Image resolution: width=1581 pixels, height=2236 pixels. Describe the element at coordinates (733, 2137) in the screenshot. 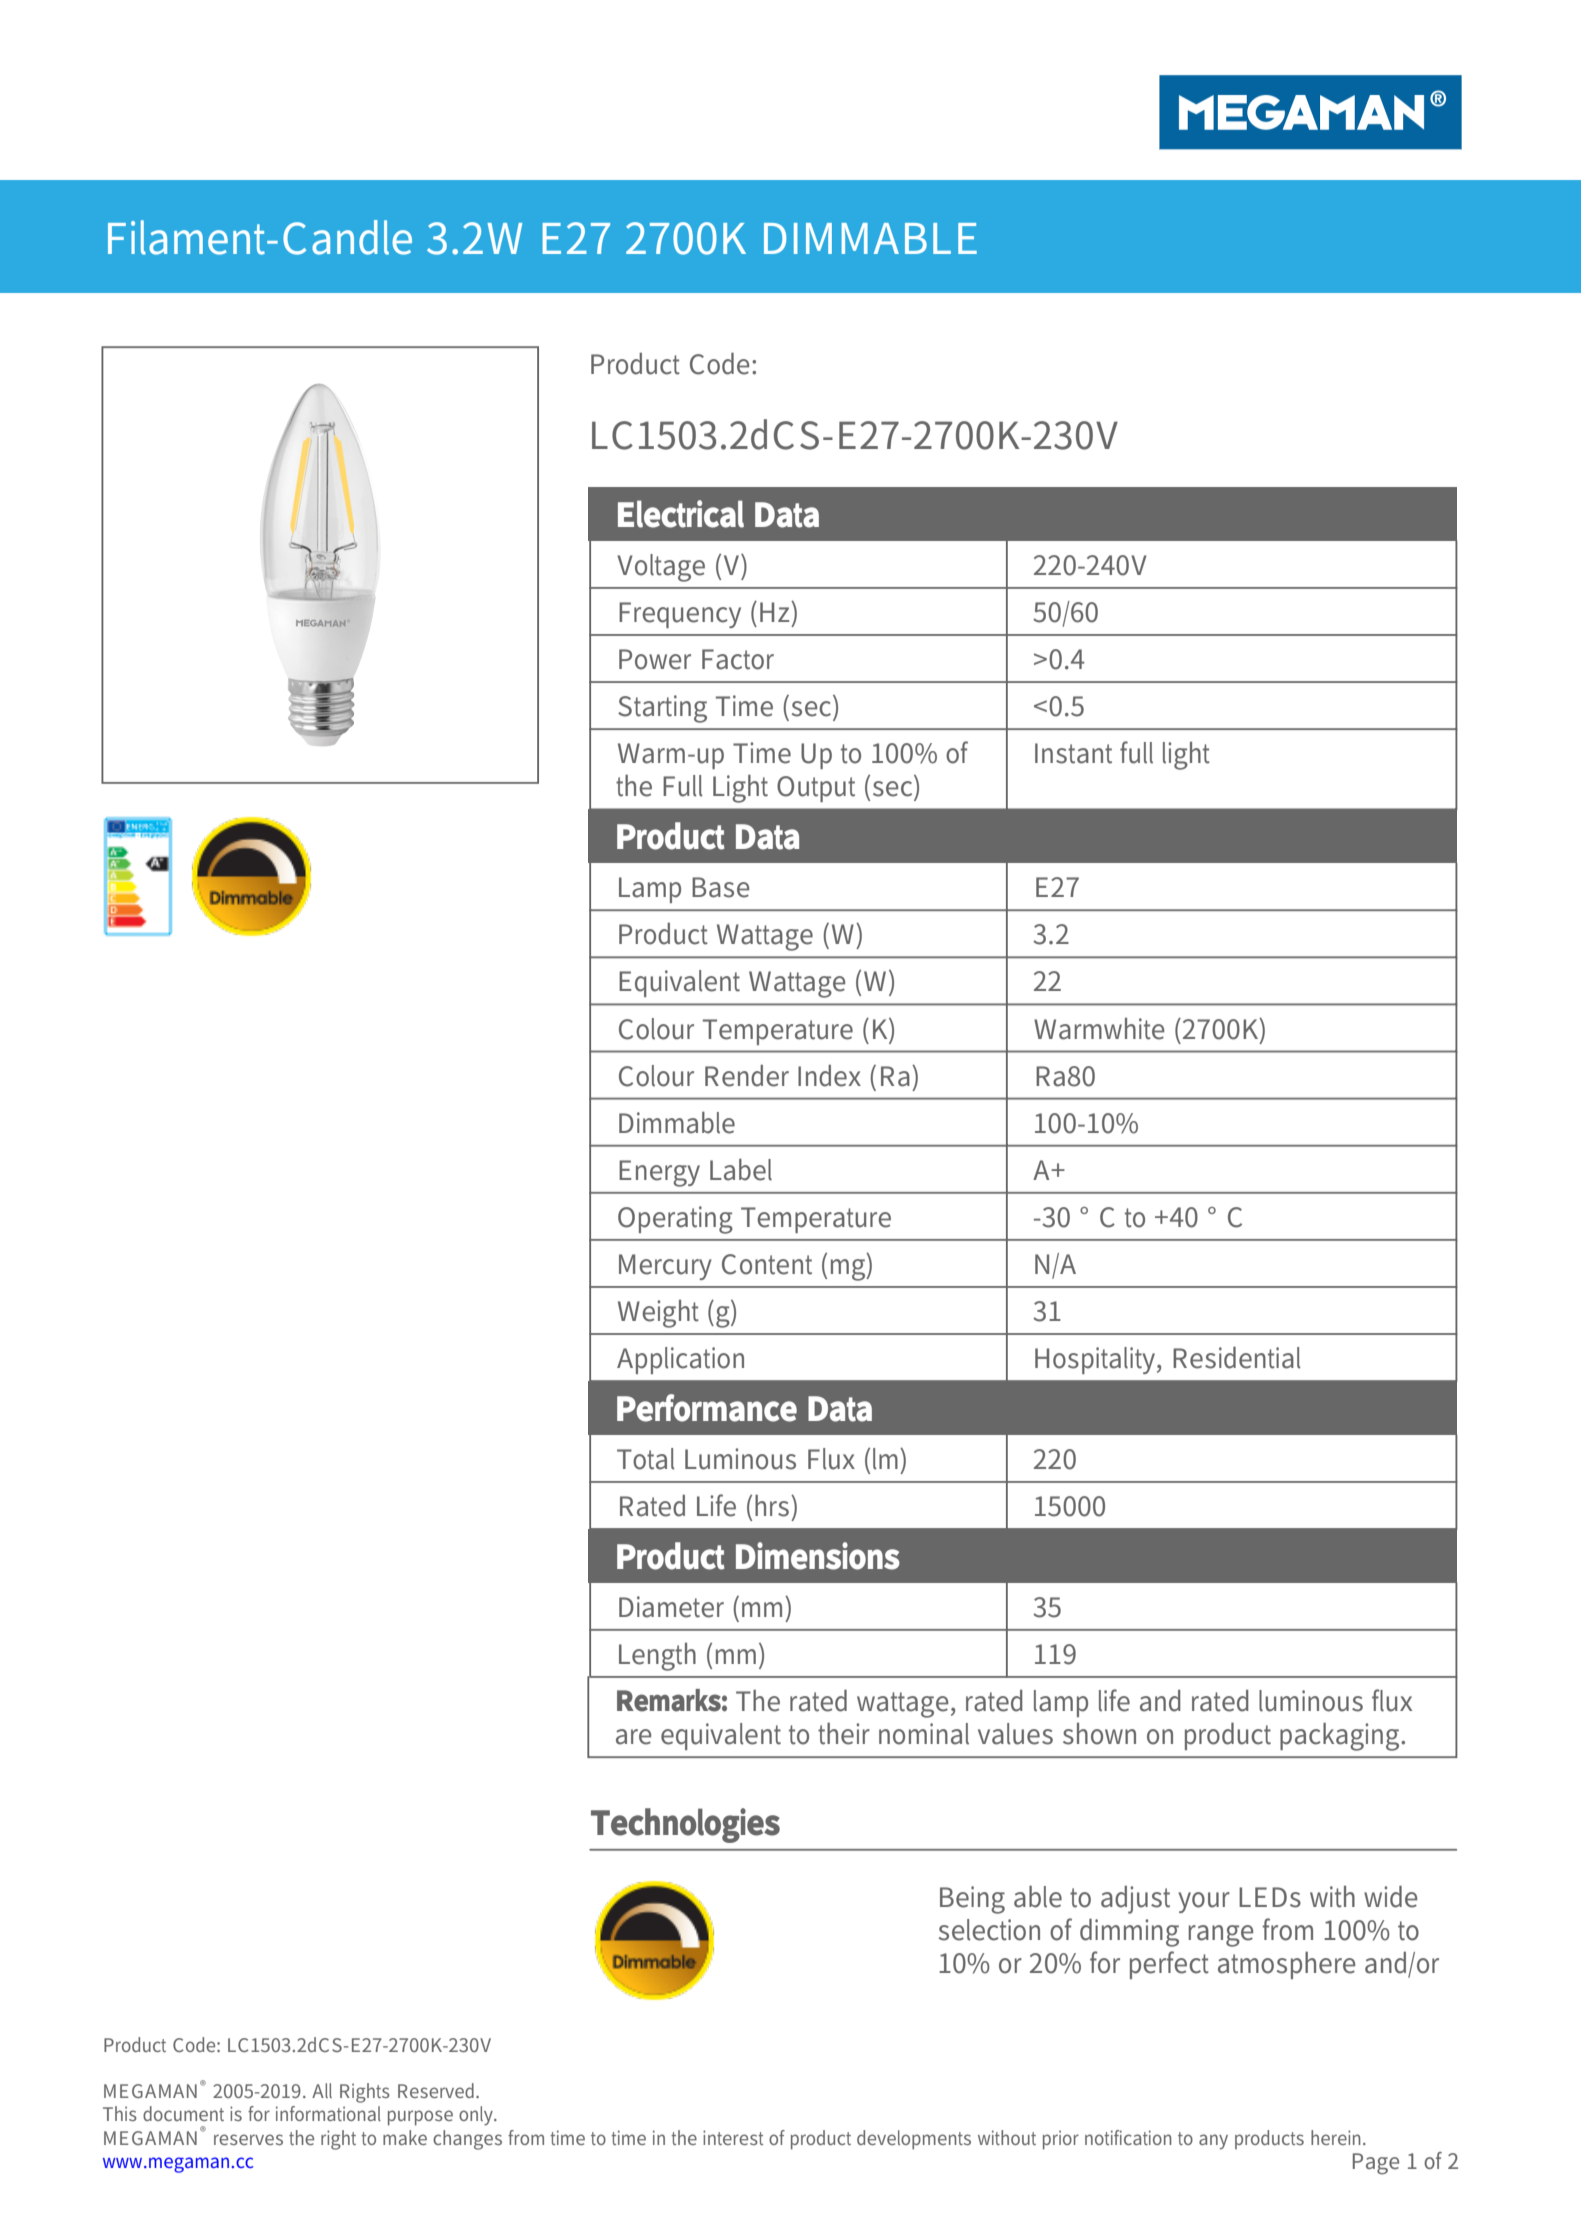

I see `interest` at that location.
